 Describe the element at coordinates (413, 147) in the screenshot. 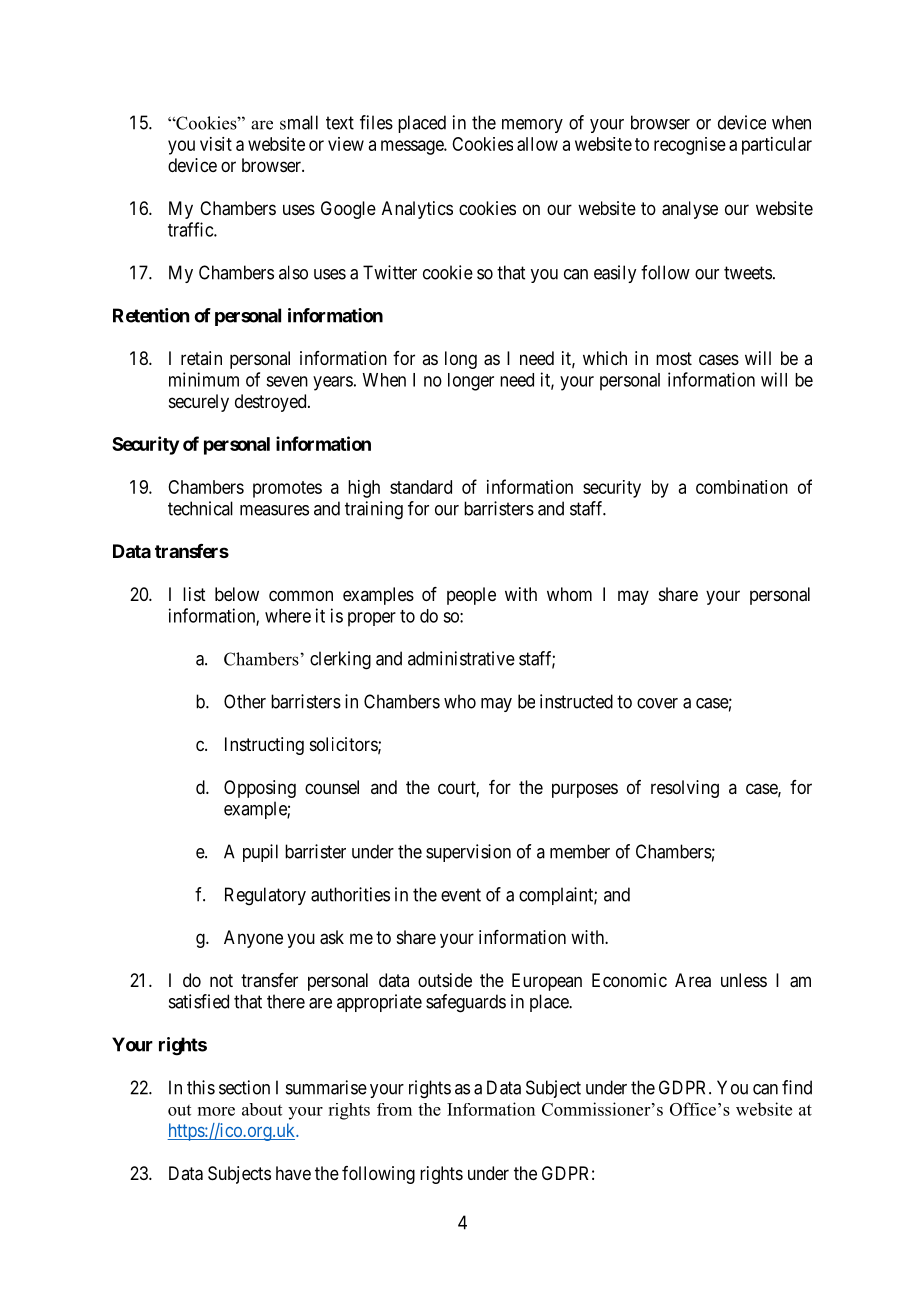

I see `message` at that location.
